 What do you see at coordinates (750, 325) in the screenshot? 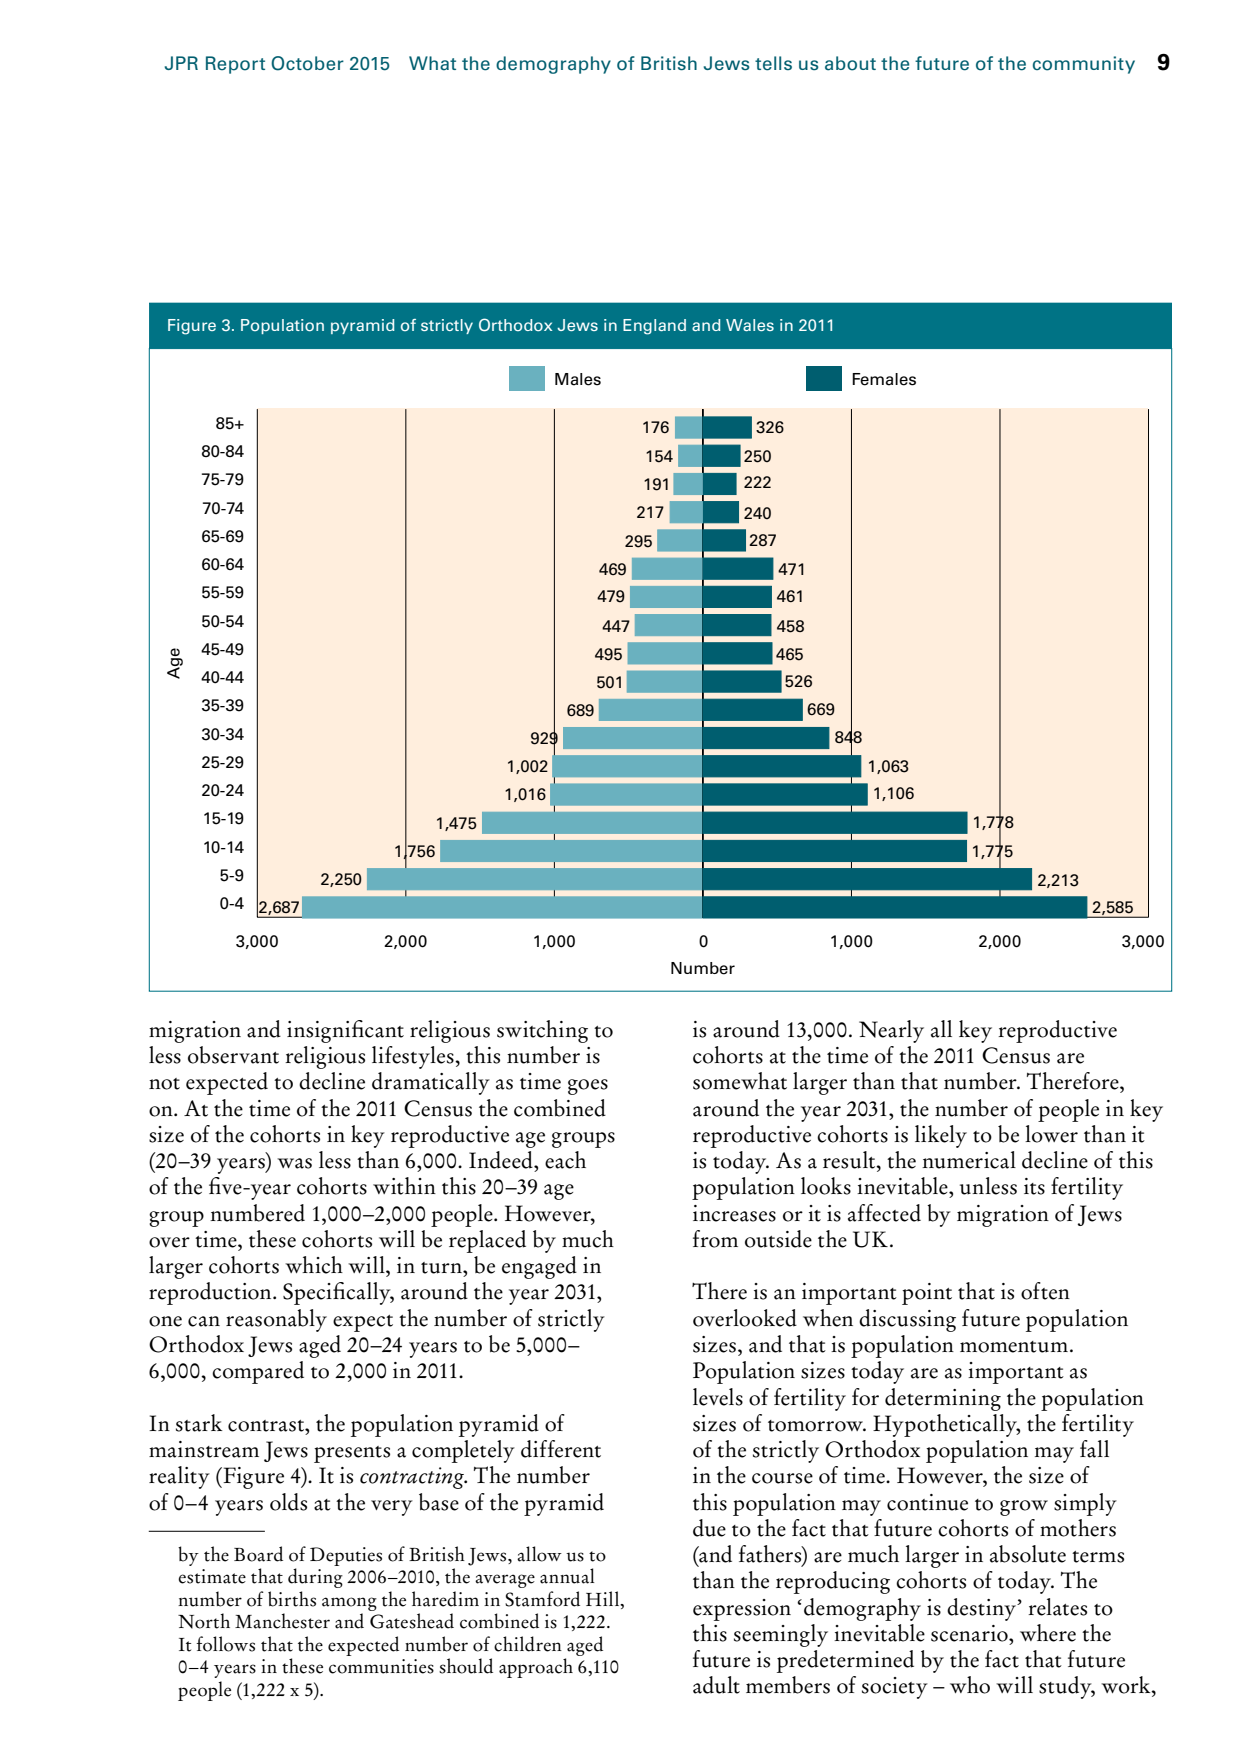
I see `Wales` at bounding box center [750, 325].
